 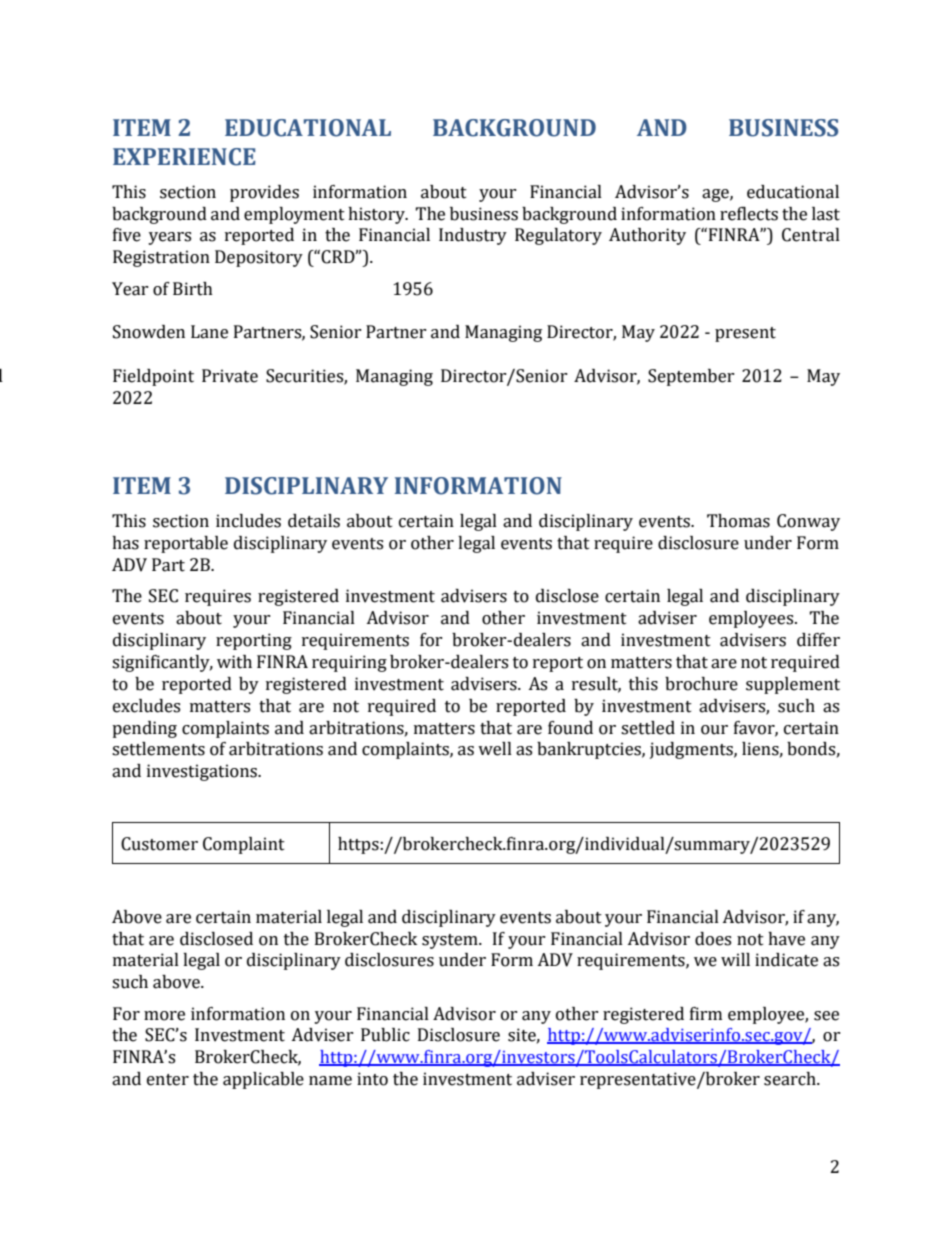 I want to click on Public, so click(x=385, y=1035).
